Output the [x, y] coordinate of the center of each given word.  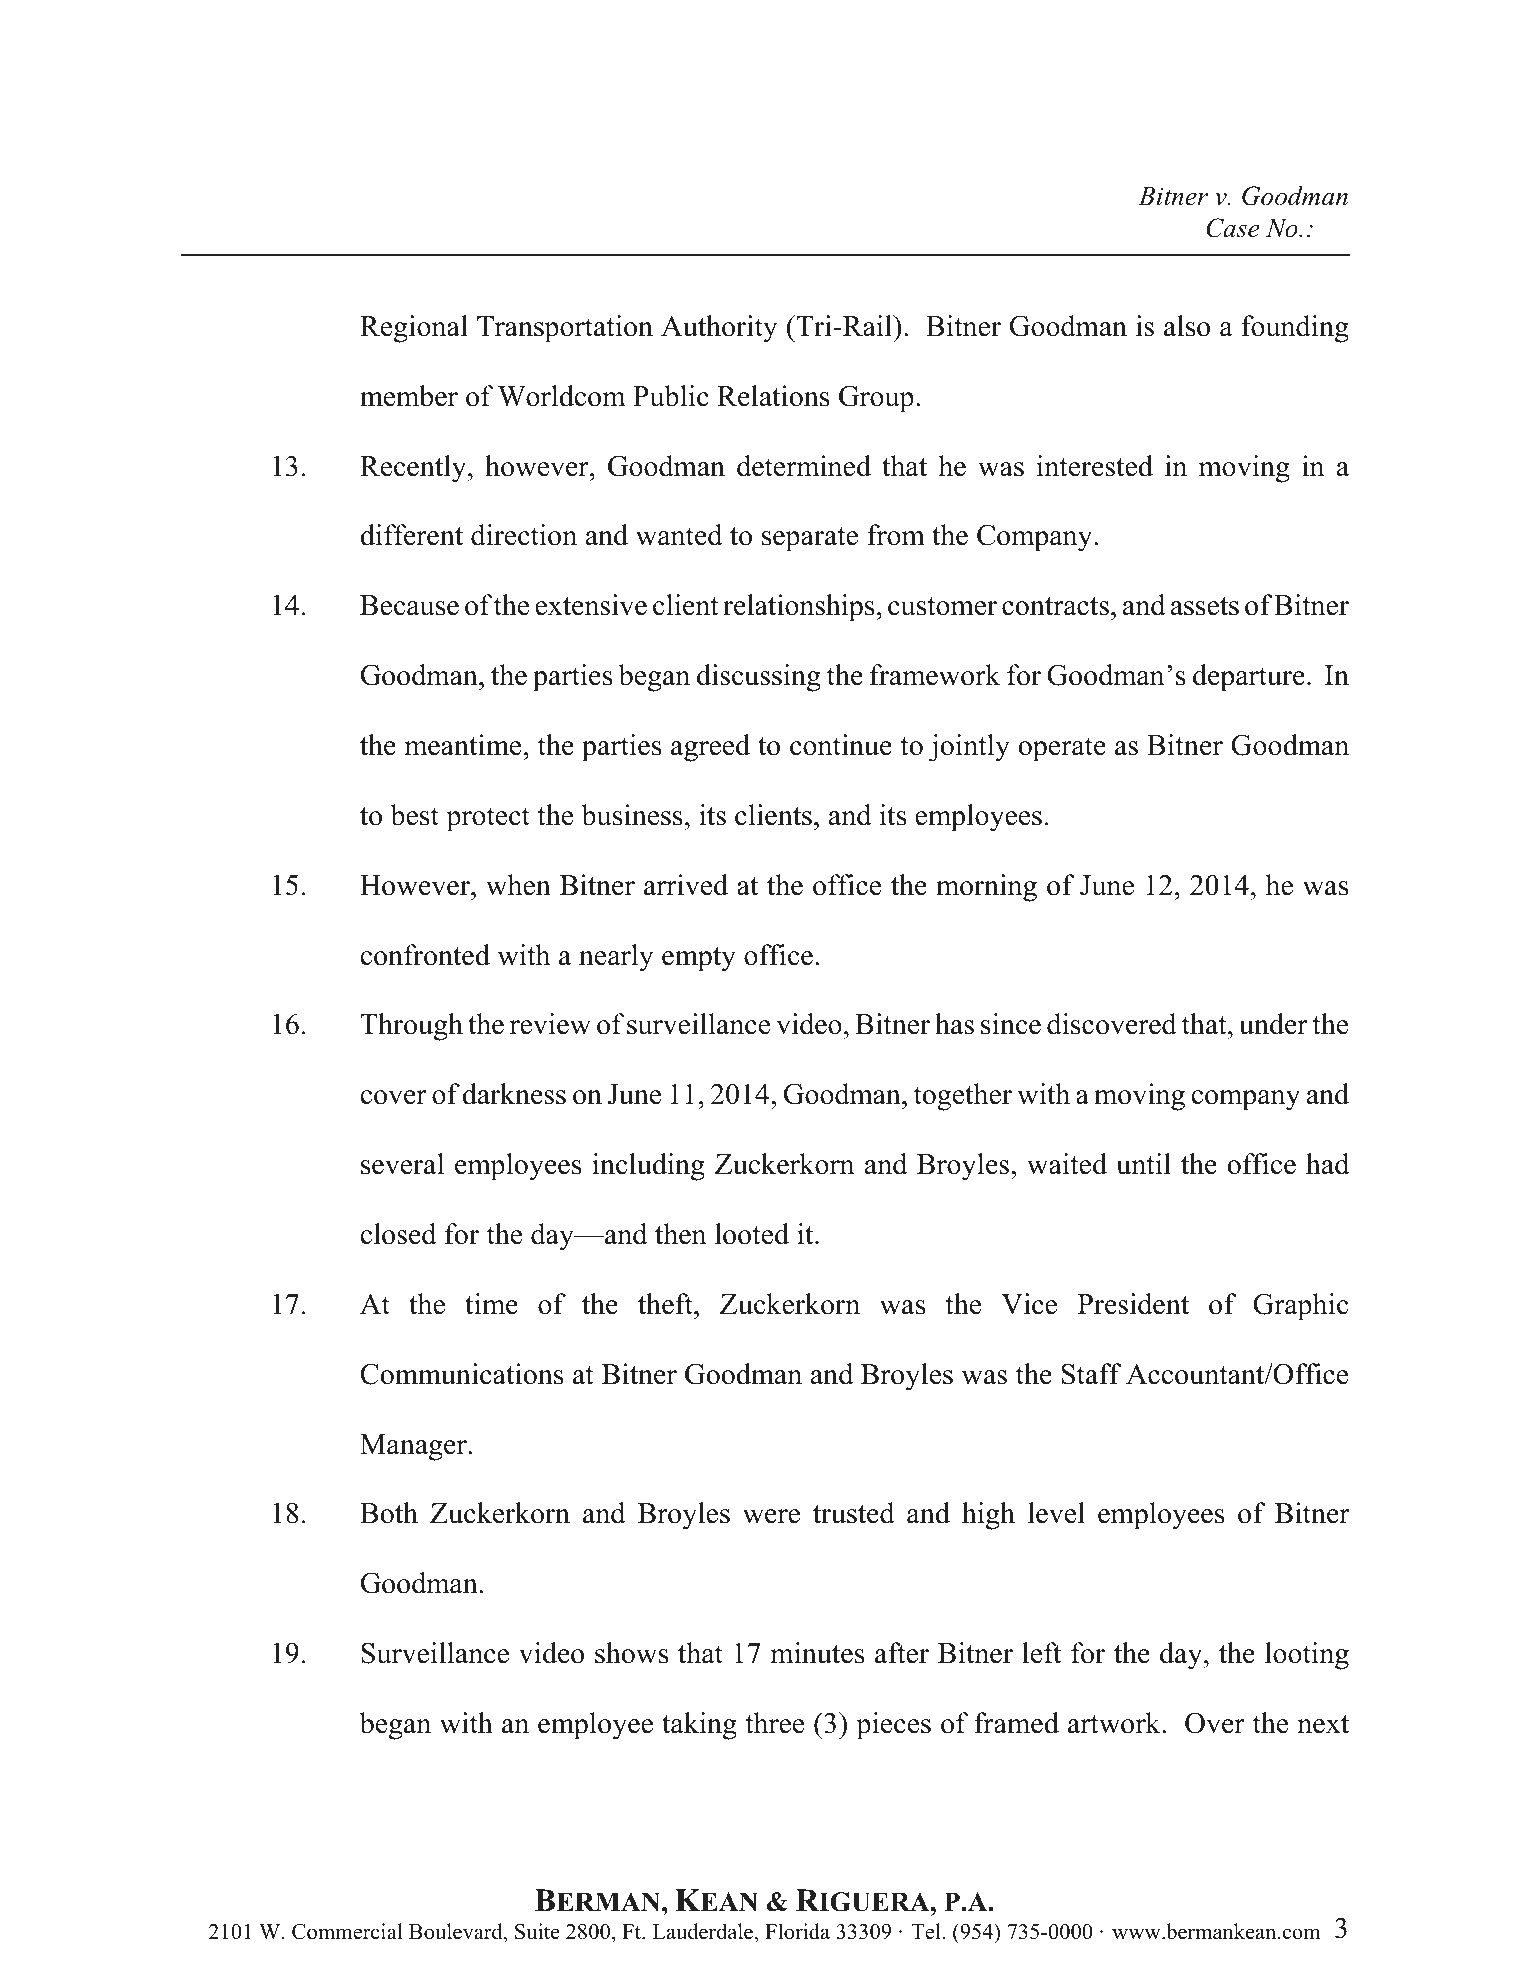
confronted [425, 955]
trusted [854, 1513]
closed [398, 1234]
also [1187, 326]
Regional [414, 329]
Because [409, 605]
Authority [719, 329]
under [1273, 1024]
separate [810, 539]
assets [1205, 606]
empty [699, 959]
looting [1307, 1656]
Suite [537, 1931]
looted [752, 1234]
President [1133, 1304]
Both [389, 1513]
